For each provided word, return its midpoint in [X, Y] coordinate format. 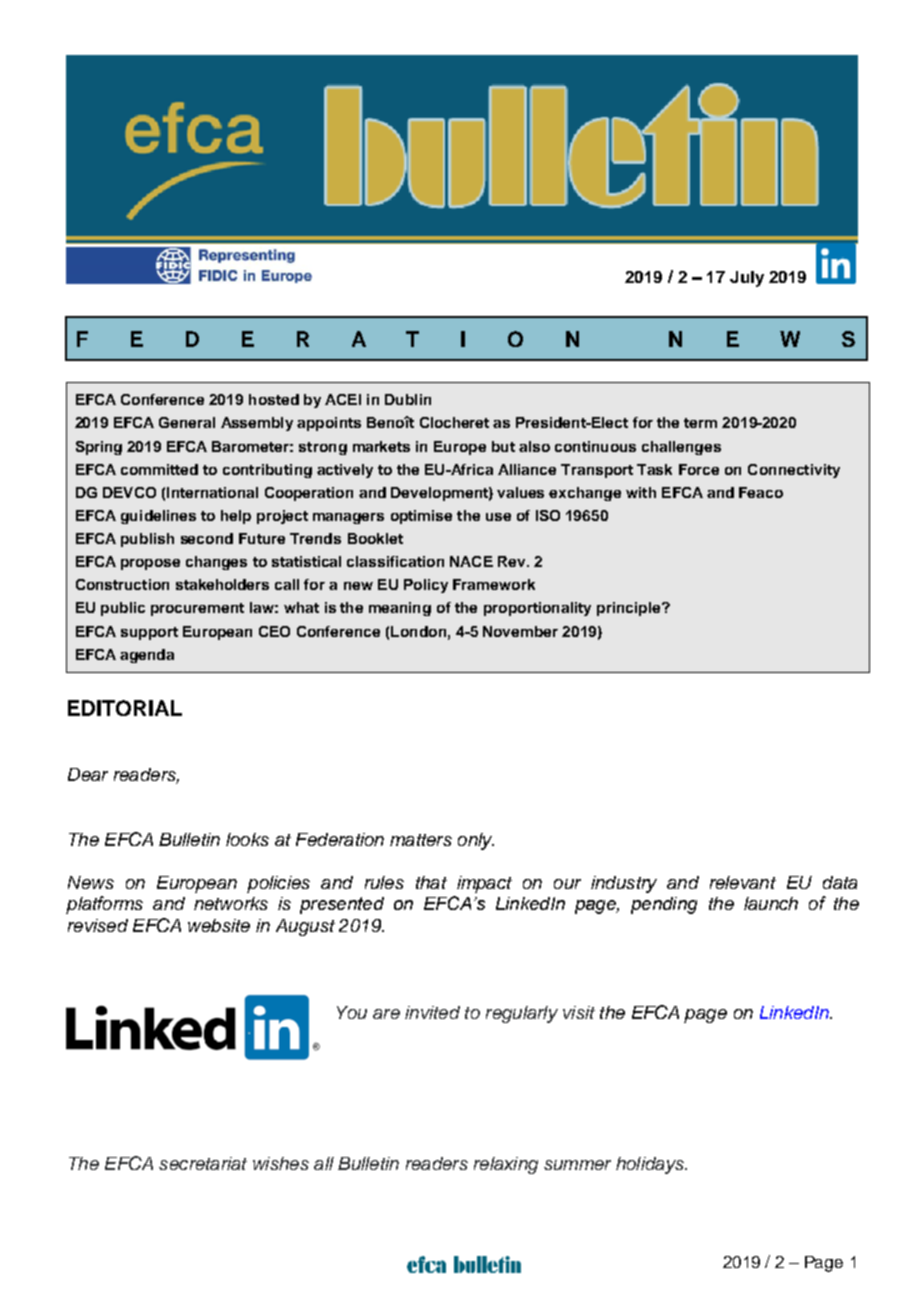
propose [150, 564]
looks [247, 839]
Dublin [408, 399]
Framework [494, 584]
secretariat [203, 1163]
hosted [274, 399]
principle [630, 609]
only [476, 841]
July [747, 279]
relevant [743, 882]
